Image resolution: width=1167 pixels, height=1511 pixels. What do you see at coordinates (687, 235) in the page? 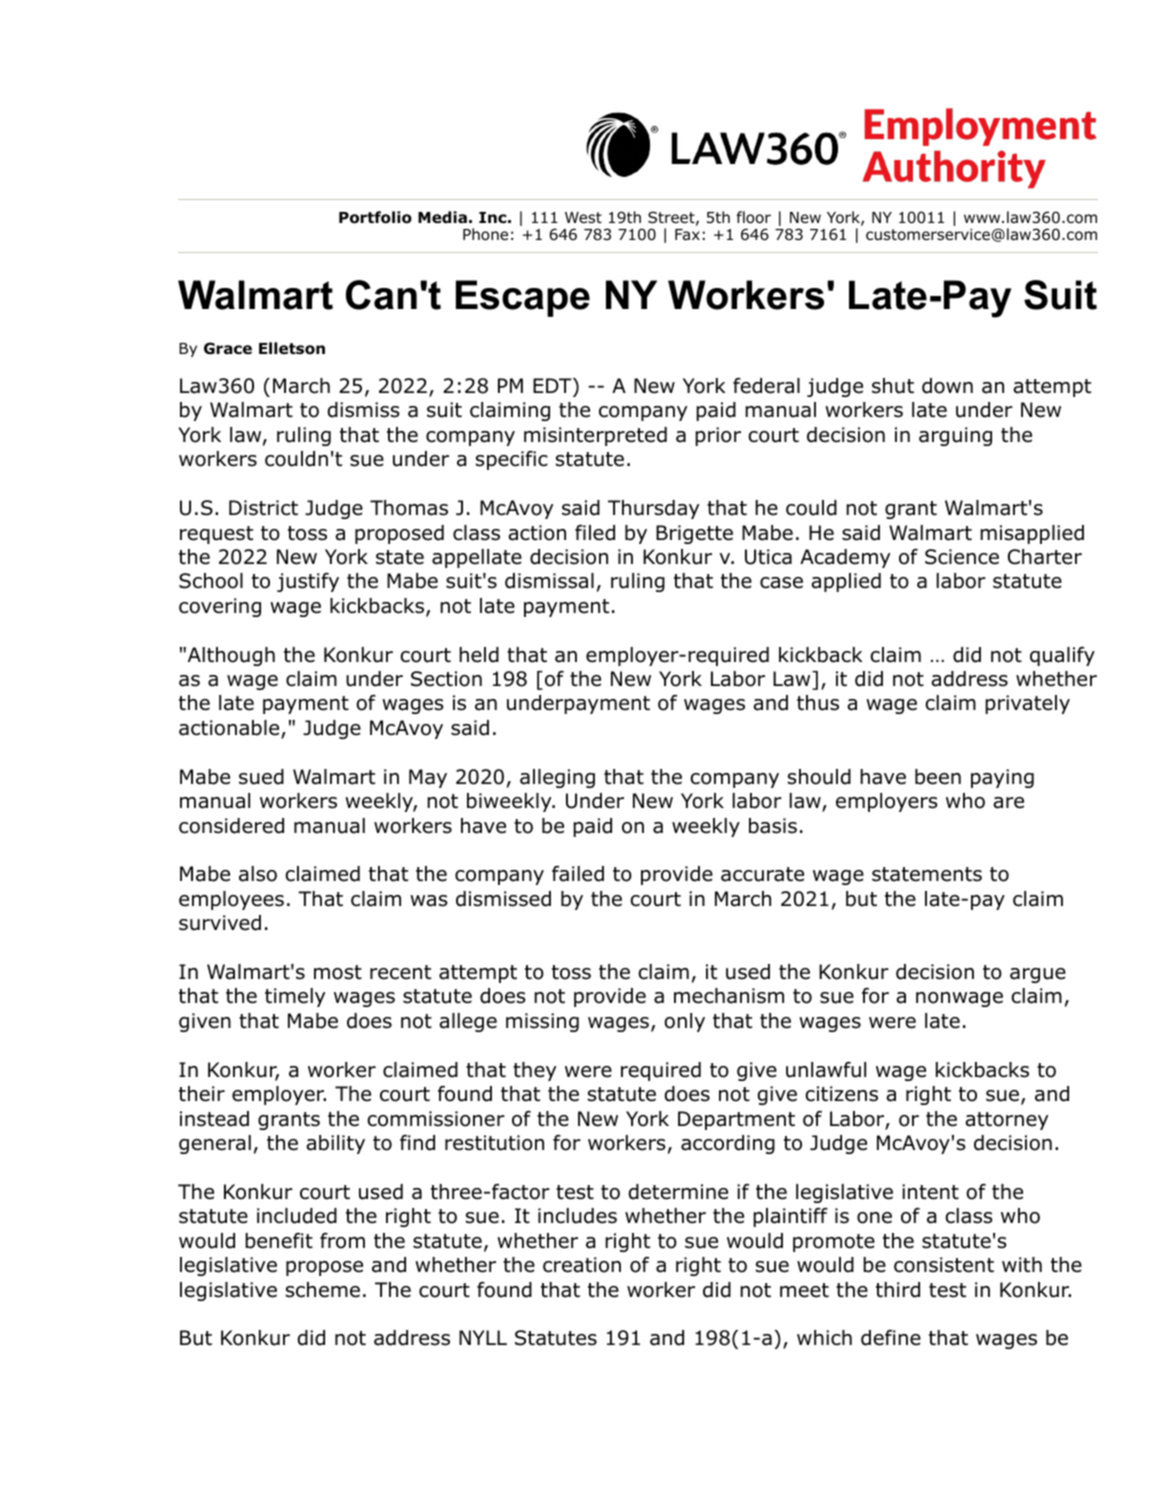
I see `Fax` at bounding box center [687, 235].
